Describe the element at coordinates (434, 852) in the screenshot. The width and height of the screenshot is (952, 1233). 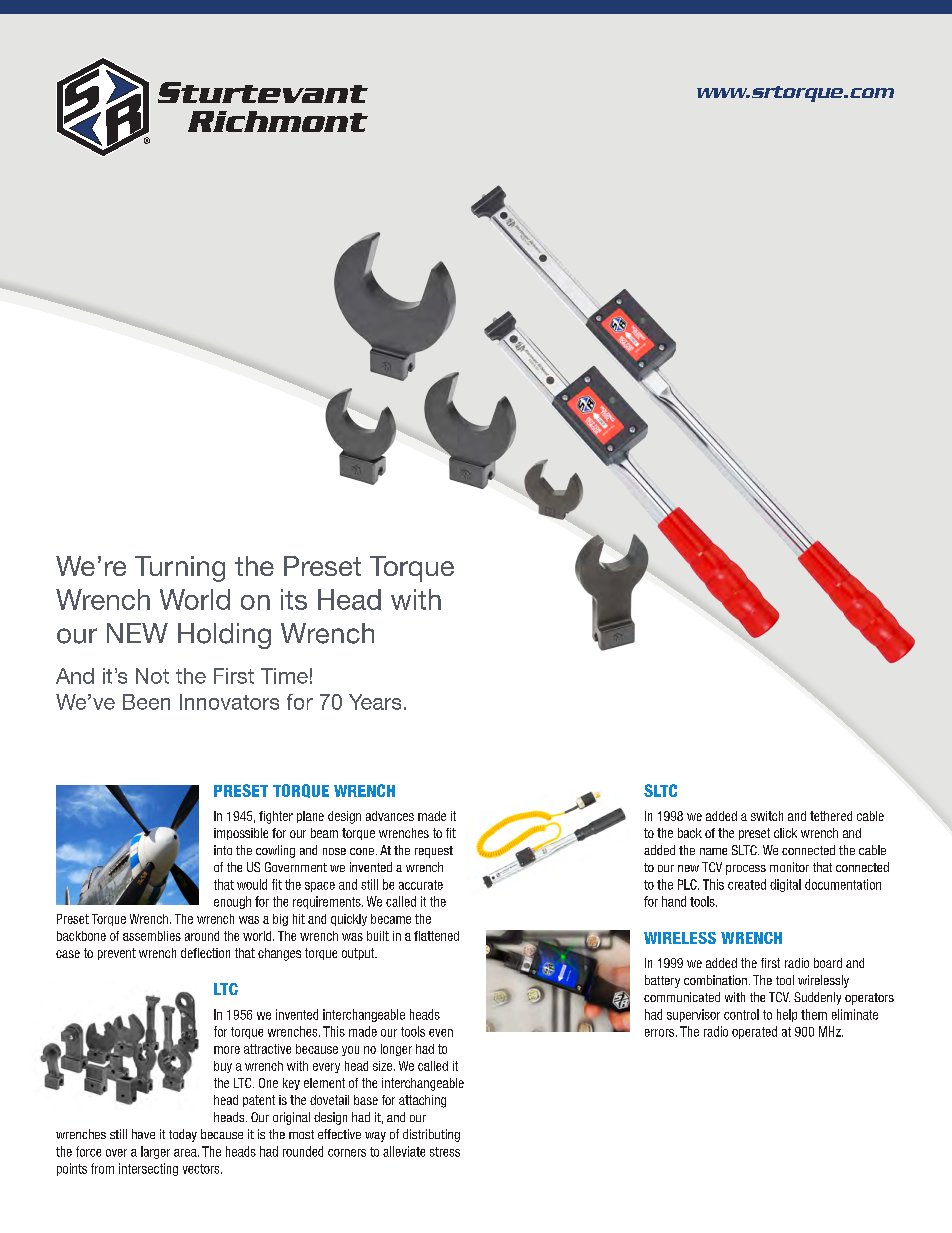
I see `request` at that location.
